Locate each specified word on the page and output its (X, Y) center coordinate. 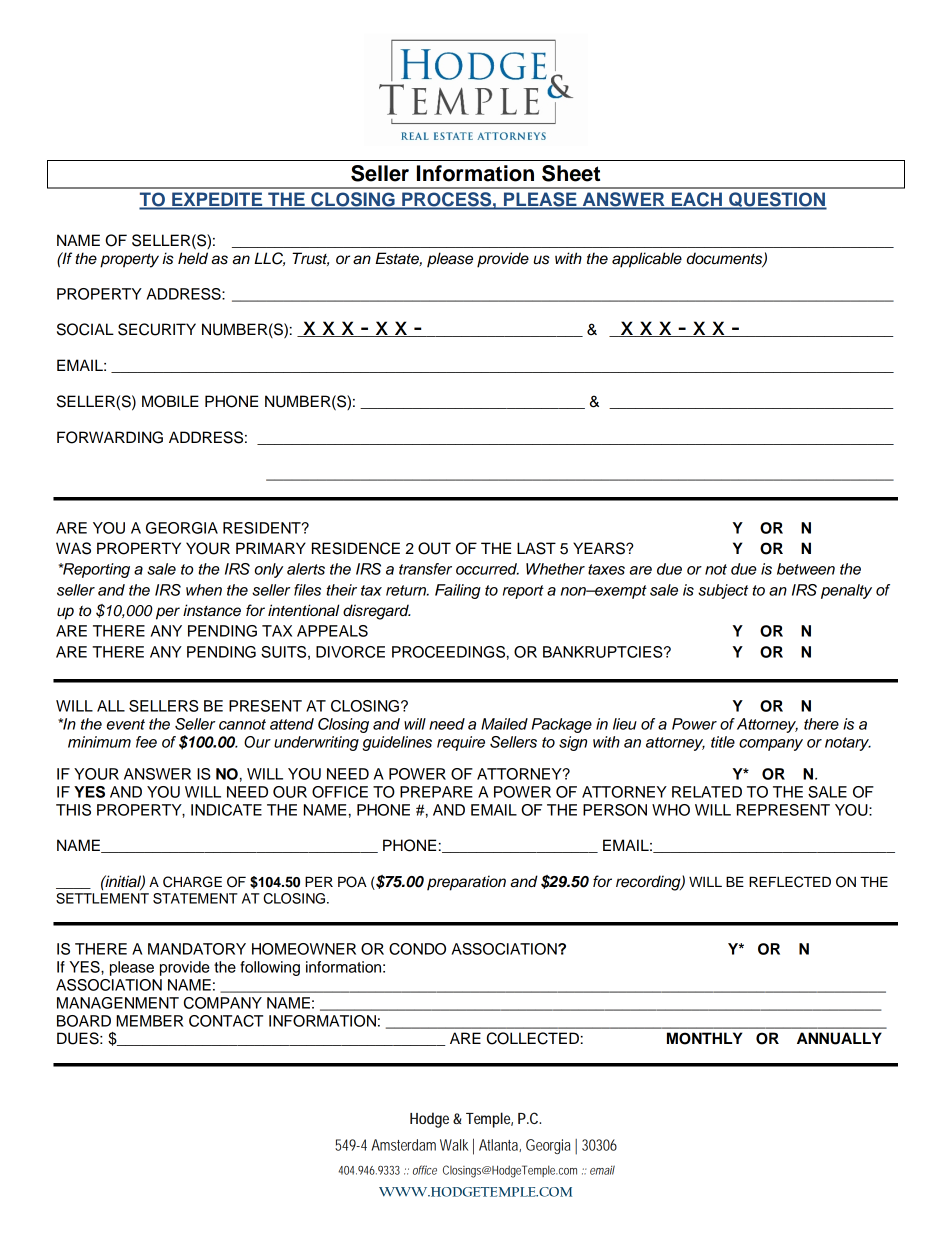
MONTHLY (704, 1038)
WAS (73, 548)
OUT (434, 548)
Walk (454, 1145)
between (806, 569)
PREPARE (436, 792)
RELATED (707, 792)
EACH (696, 200)
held (193, 258)
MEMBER (150, 1021)
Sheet (571, 173)
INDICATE (226, 810)
